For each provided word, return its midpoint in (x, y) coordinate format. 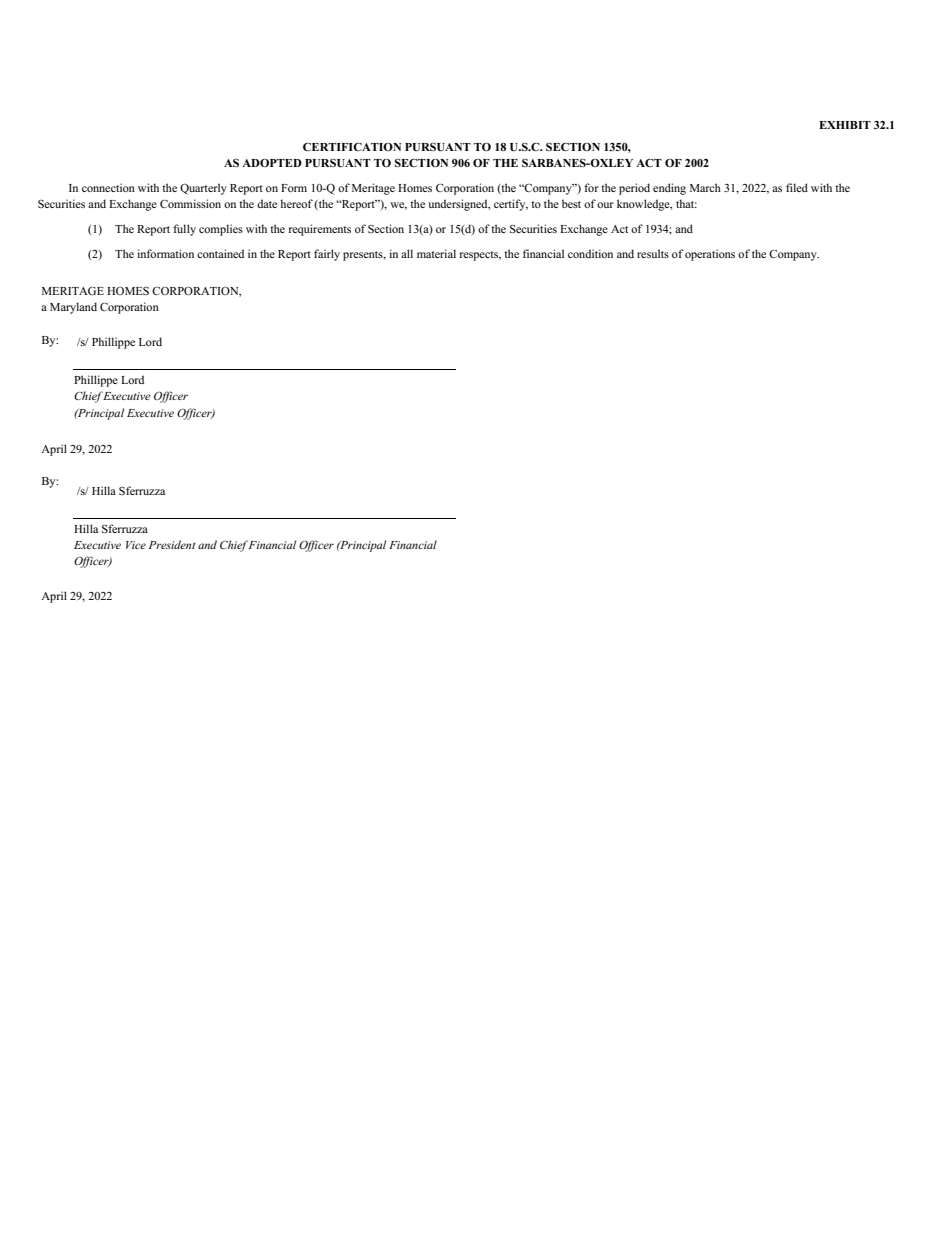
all (407, 253)
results (653, 253)
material (436, 253)
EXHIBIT (845, 125)
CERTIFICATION (352, 146)
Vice (136, 545)
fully (184, 230)
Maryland (73, 308)
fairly (327, 255)
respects (480, 256)
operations (710, 255)
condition (590, 253)
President (172, 544)
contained (220, 253)
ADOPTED (272, 163)
